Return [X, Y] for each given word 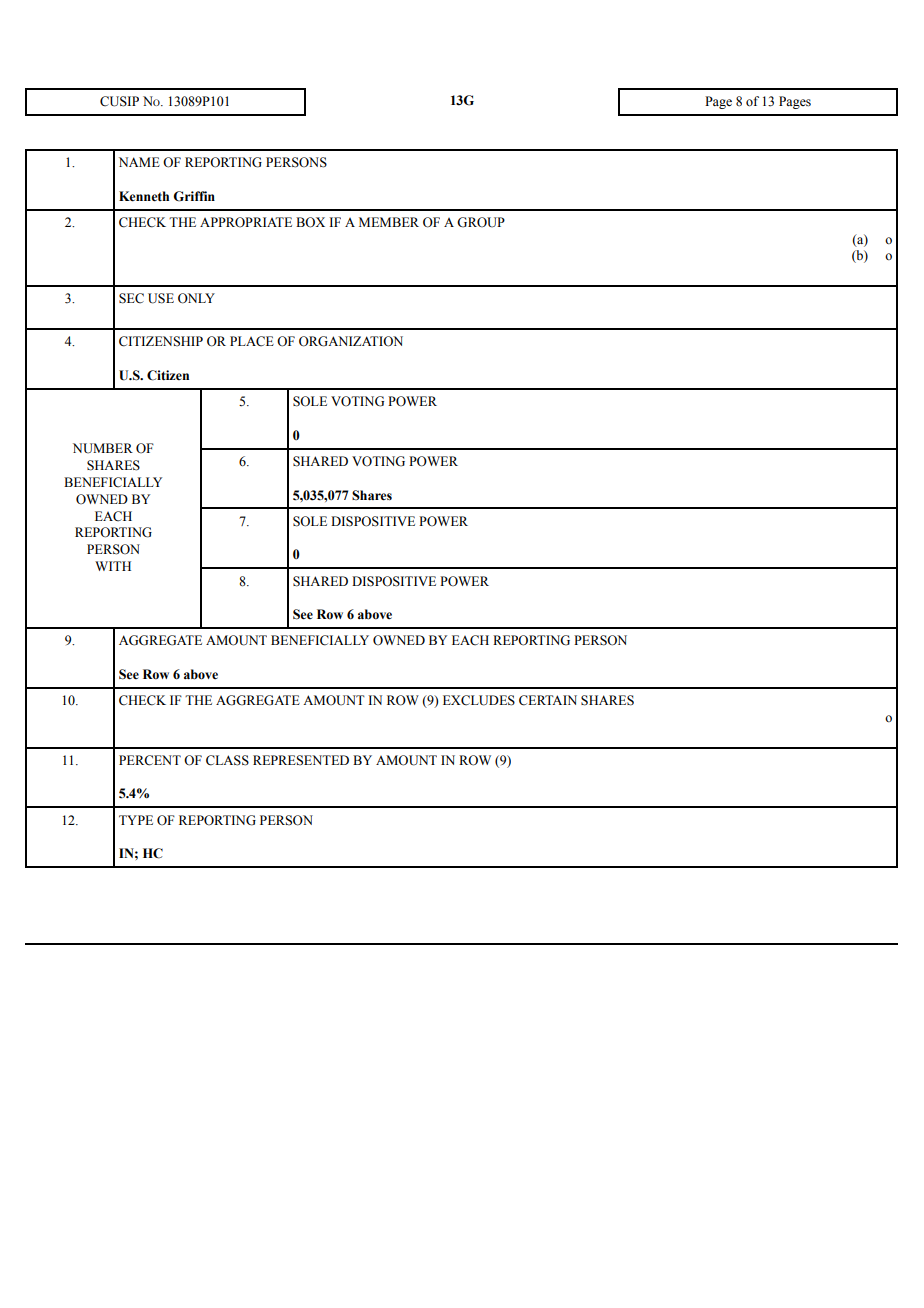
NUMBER [103, 448]
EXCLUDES [479, 700]
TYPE [136, 820]
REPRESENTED [301, 760]
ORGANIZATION [351, 341]
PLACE [252, 341]
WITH [113, 566]
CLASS [227, 760]
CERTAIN [548, 700]
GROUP [481, 222]
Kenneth [144, 196]
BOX [310, 222]
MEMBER [389, 222]
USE [161, 298]
